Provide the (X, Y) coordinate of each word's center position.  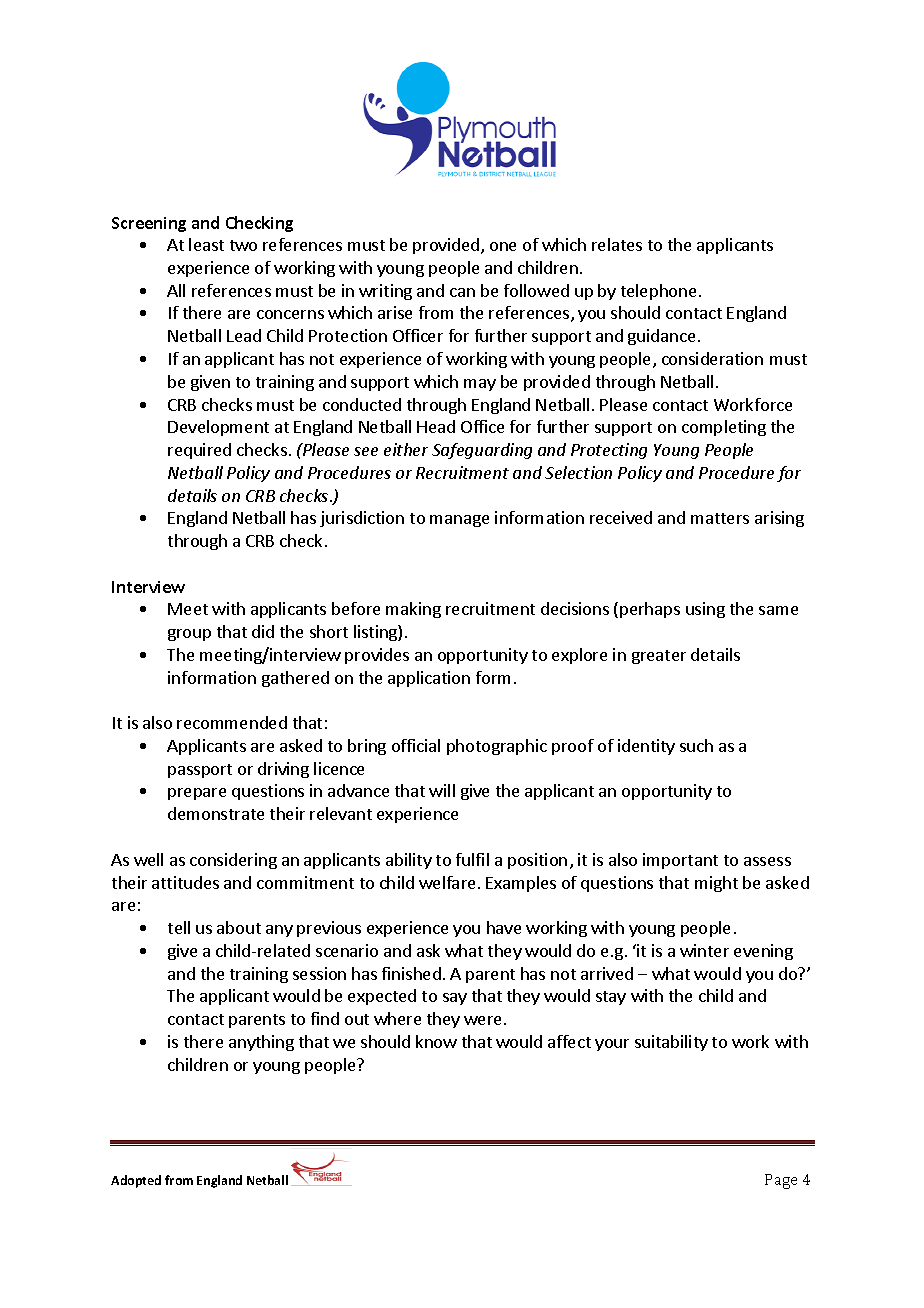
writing (385, 292)
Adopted (136, 1181)
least (206, 244)
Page (781, 1181)
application (429, 679)
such (696, 745)
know (436, 1041)
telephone (658, 292)
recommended (232, 722)
